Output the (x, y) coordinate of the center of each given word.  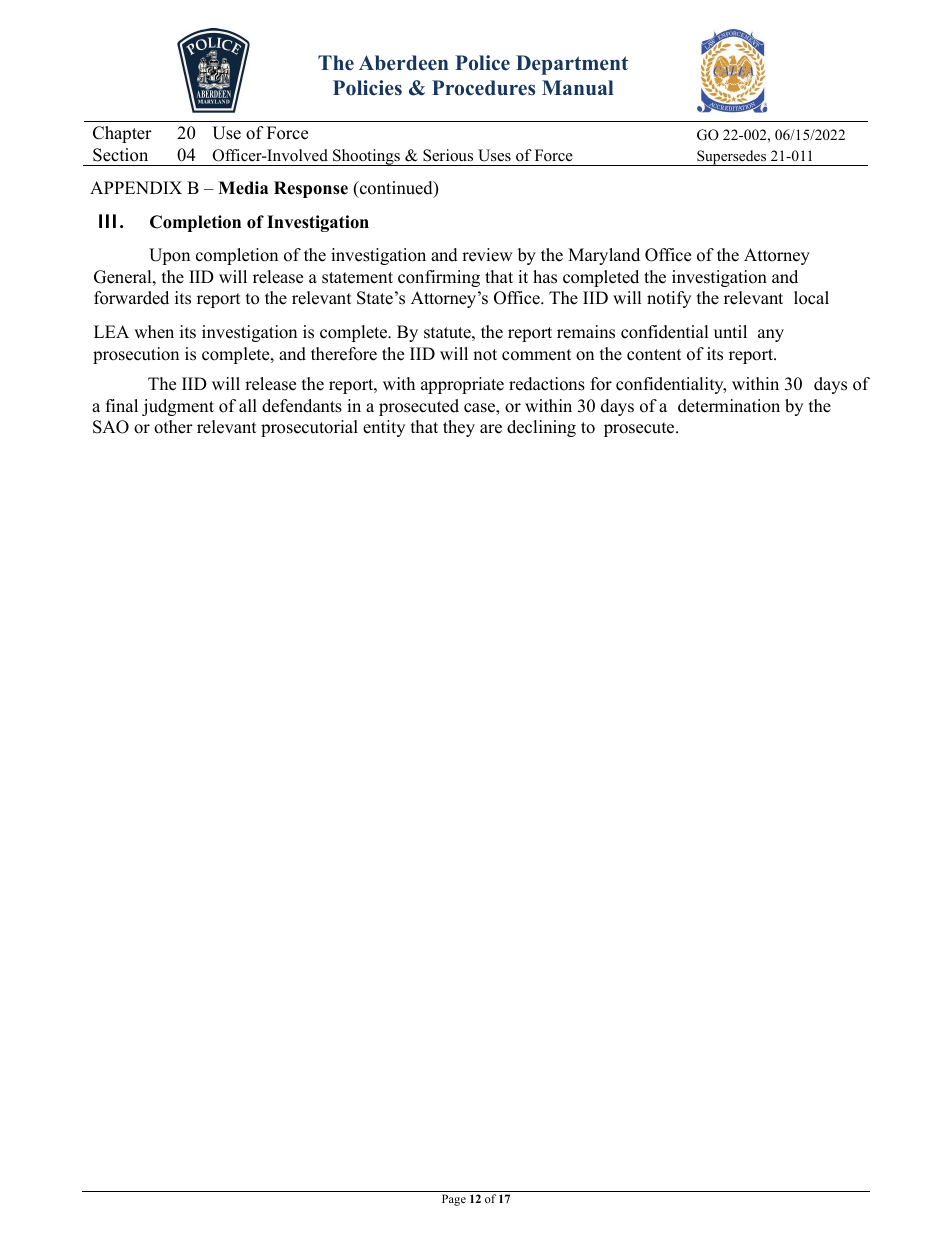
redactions (547, 384)
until (730, 332)
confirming (439, 278)
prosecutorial (309, 428)
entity (384, 428)
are (491, 429)
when (154, 332)
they (459, 428)
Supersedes (731, 158)
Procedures (483, 88)
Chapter (122, 134)
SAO (111, 427)
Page (454, 1200)
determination (729, 406)
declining (541, 428)
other (173, 427)
